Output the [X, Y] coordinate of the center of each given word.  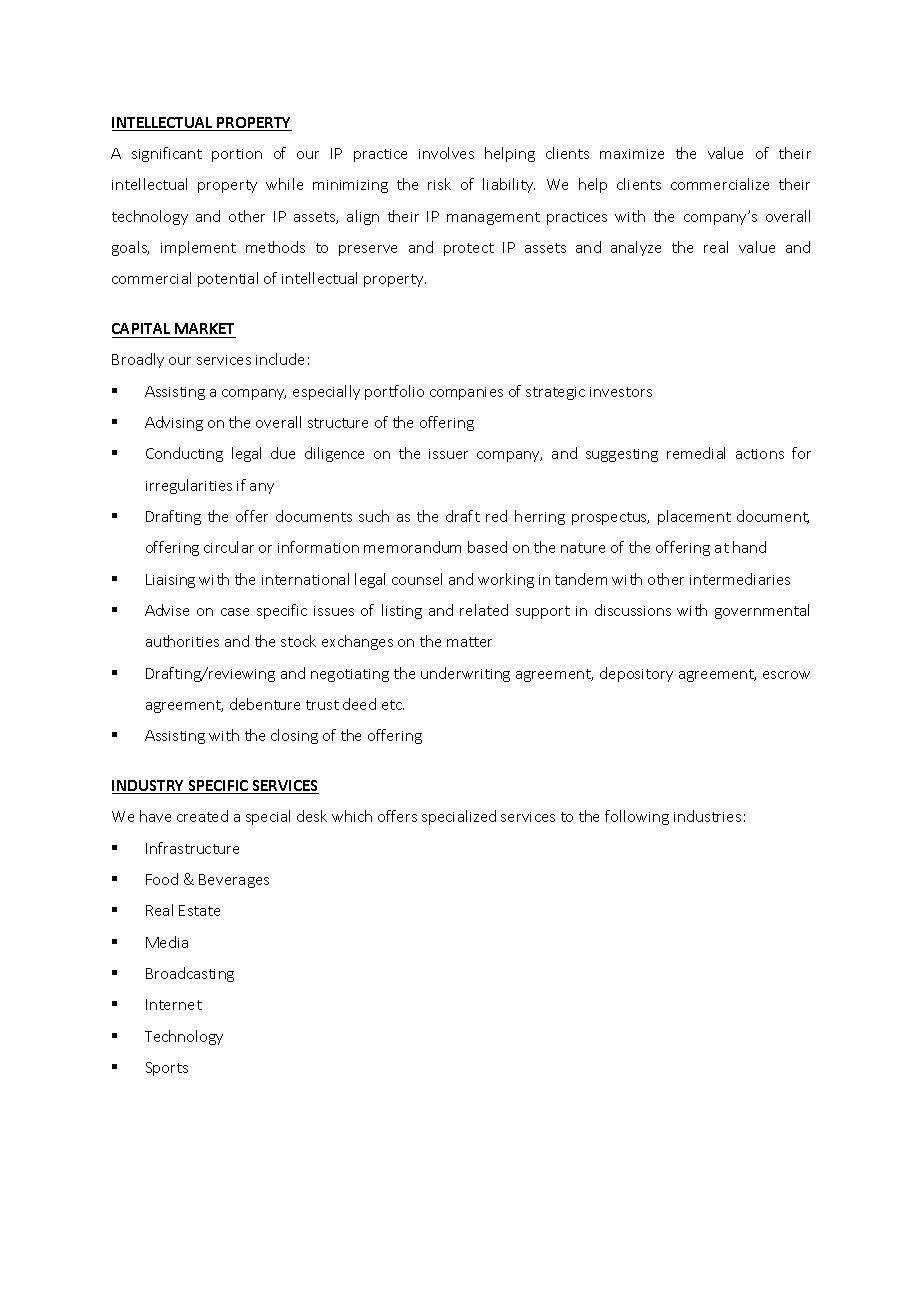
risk [439, 184]
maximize [632, 154]
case [235, 612]
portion [237, 155]
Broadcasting [190, 974]
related [484, 610]
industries [707, 816]
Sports [167, 1069]
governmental [762, 611]
